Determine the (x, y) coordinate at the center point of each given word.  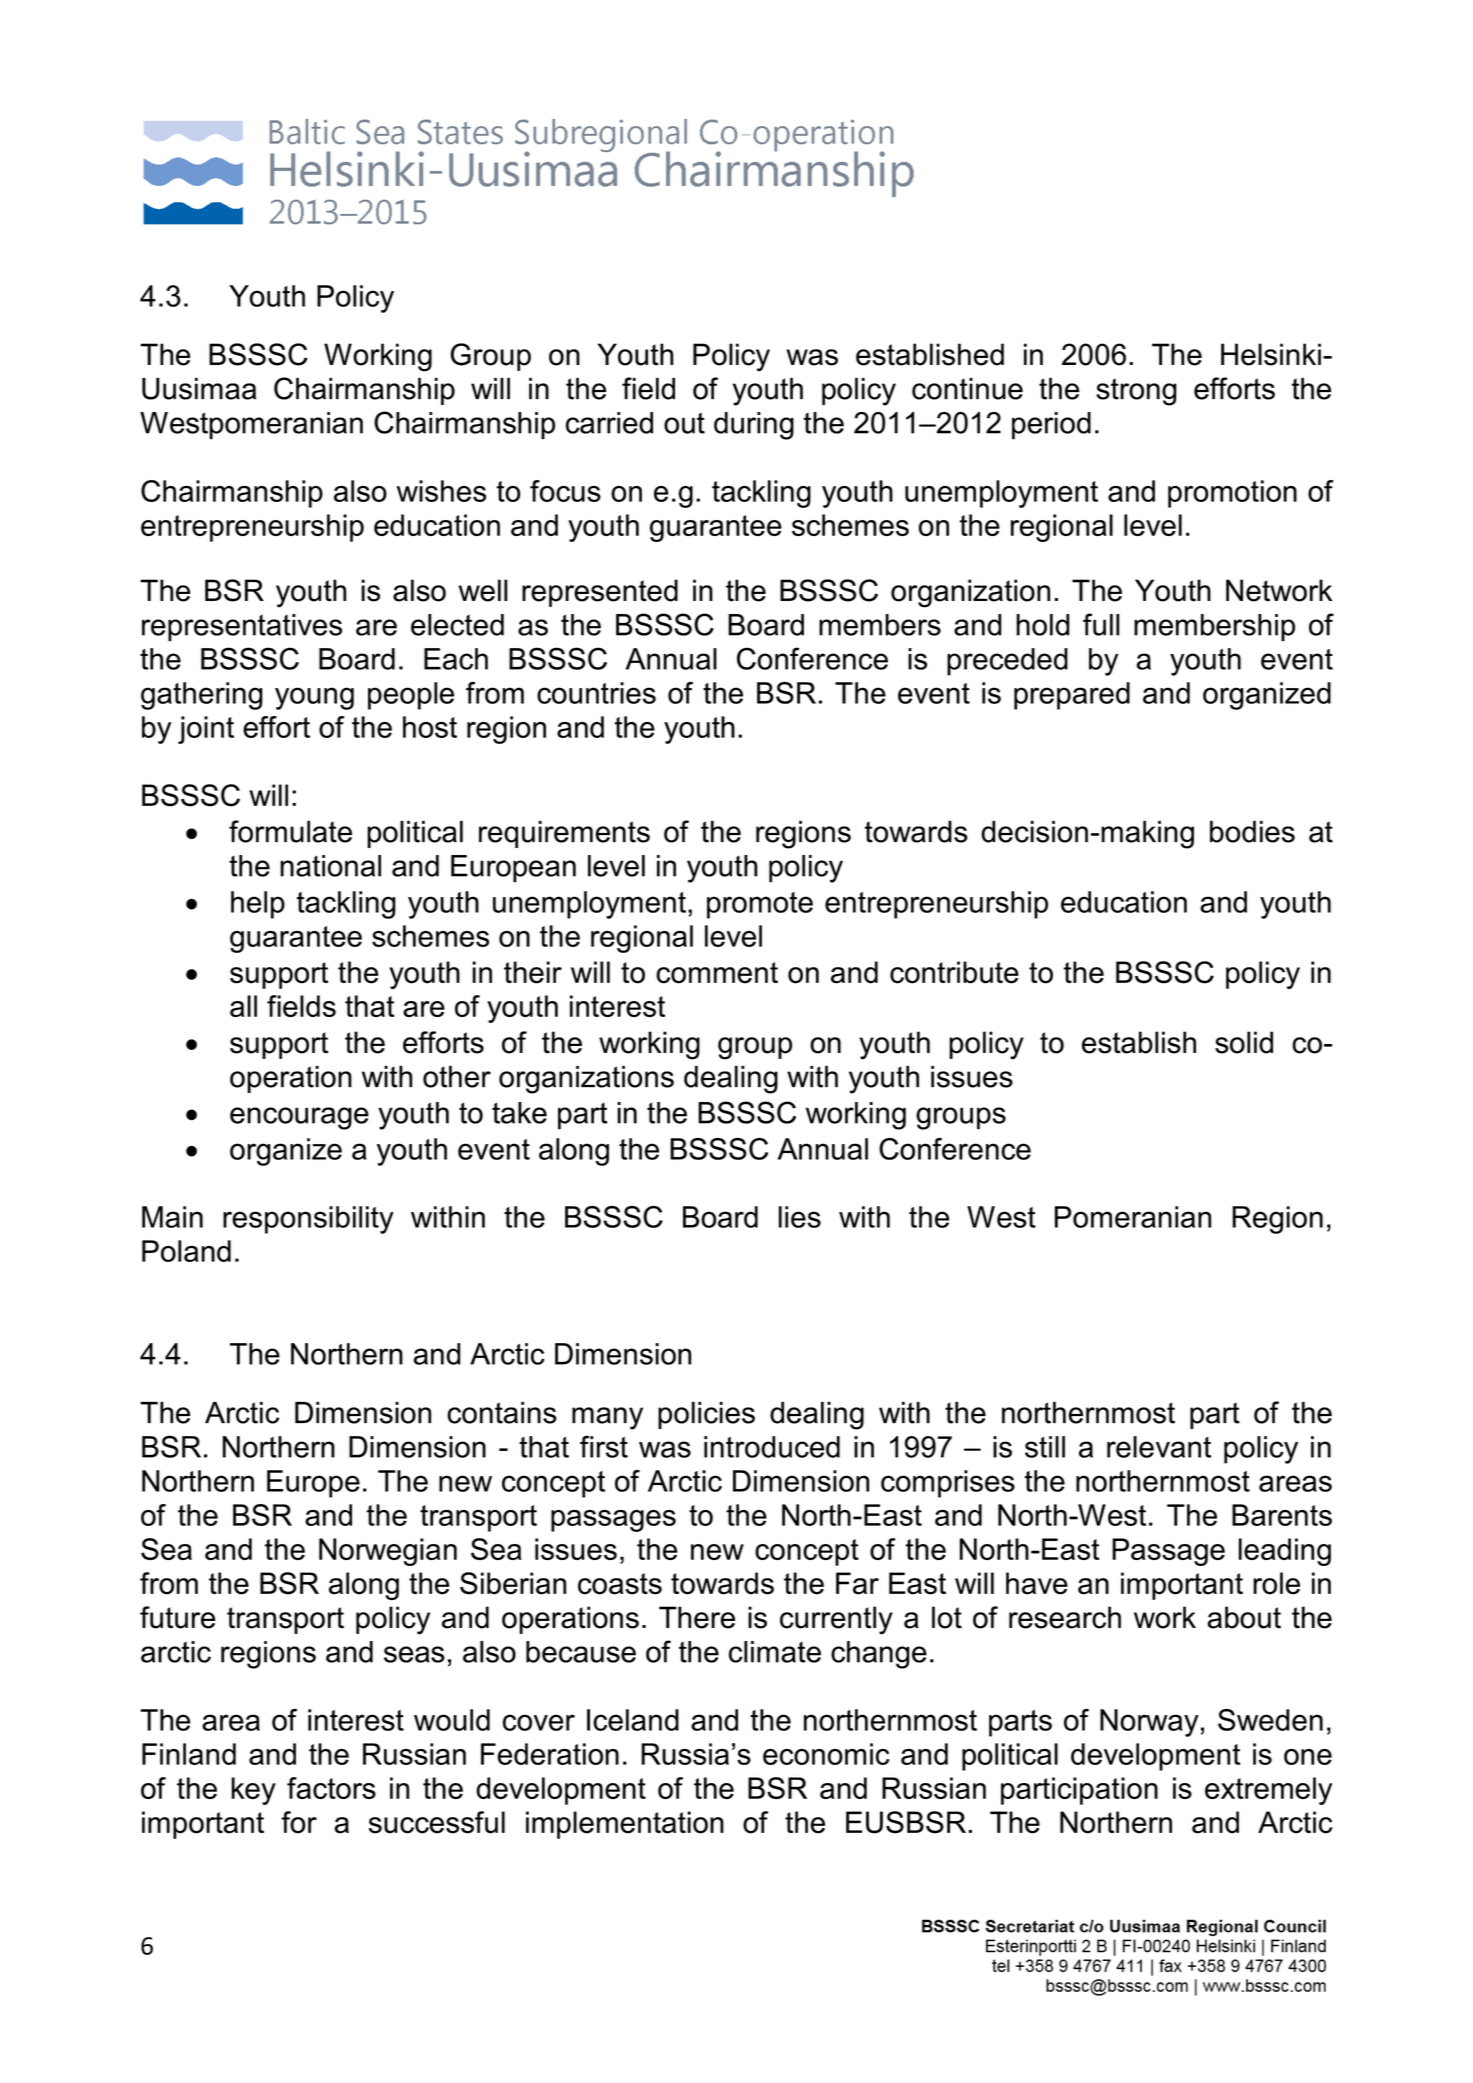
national (330, 866)
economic (826, 1754)
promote (760, 905)
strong (1136, 392)
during (754, 426)
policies (706, 1415)
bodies (1252, 832)
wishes (441, 491)
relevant (1159, 1447)
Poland (186, 1251)
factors (331, 1788)
